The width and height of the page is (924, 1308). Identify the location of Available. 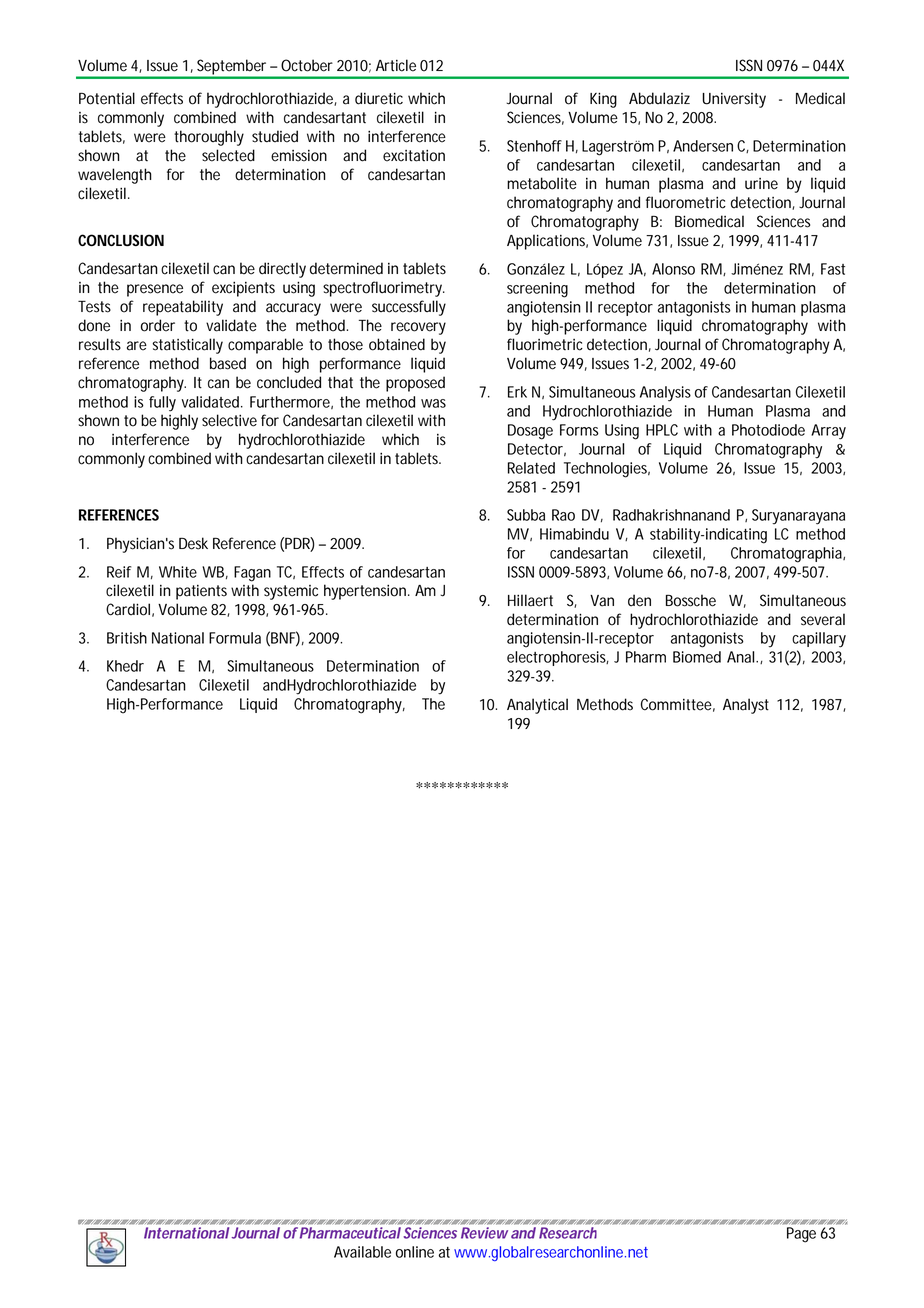
(362, 1252).
